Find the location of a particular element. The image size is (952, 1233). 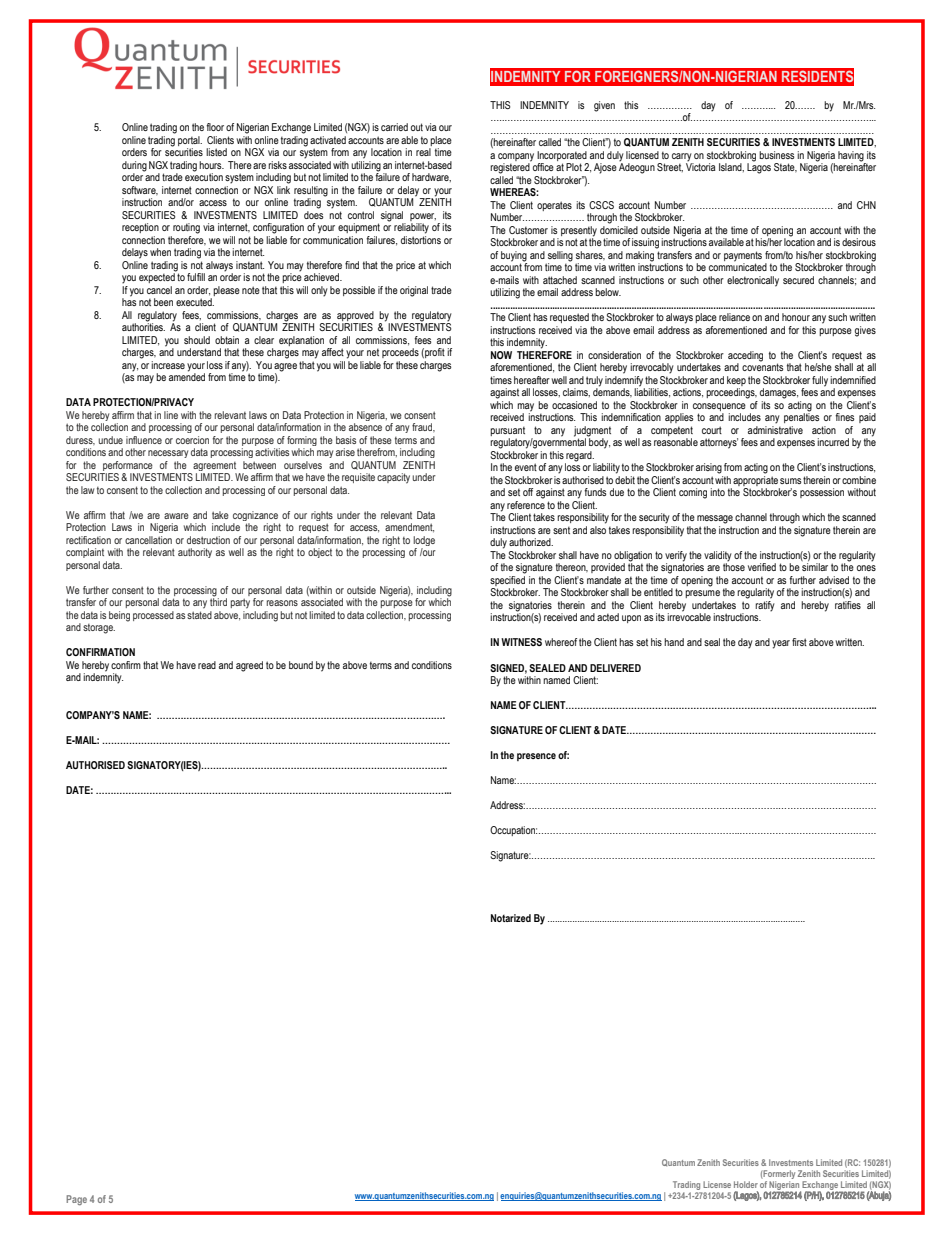

pursuant is located at coordinates (507, 431).
